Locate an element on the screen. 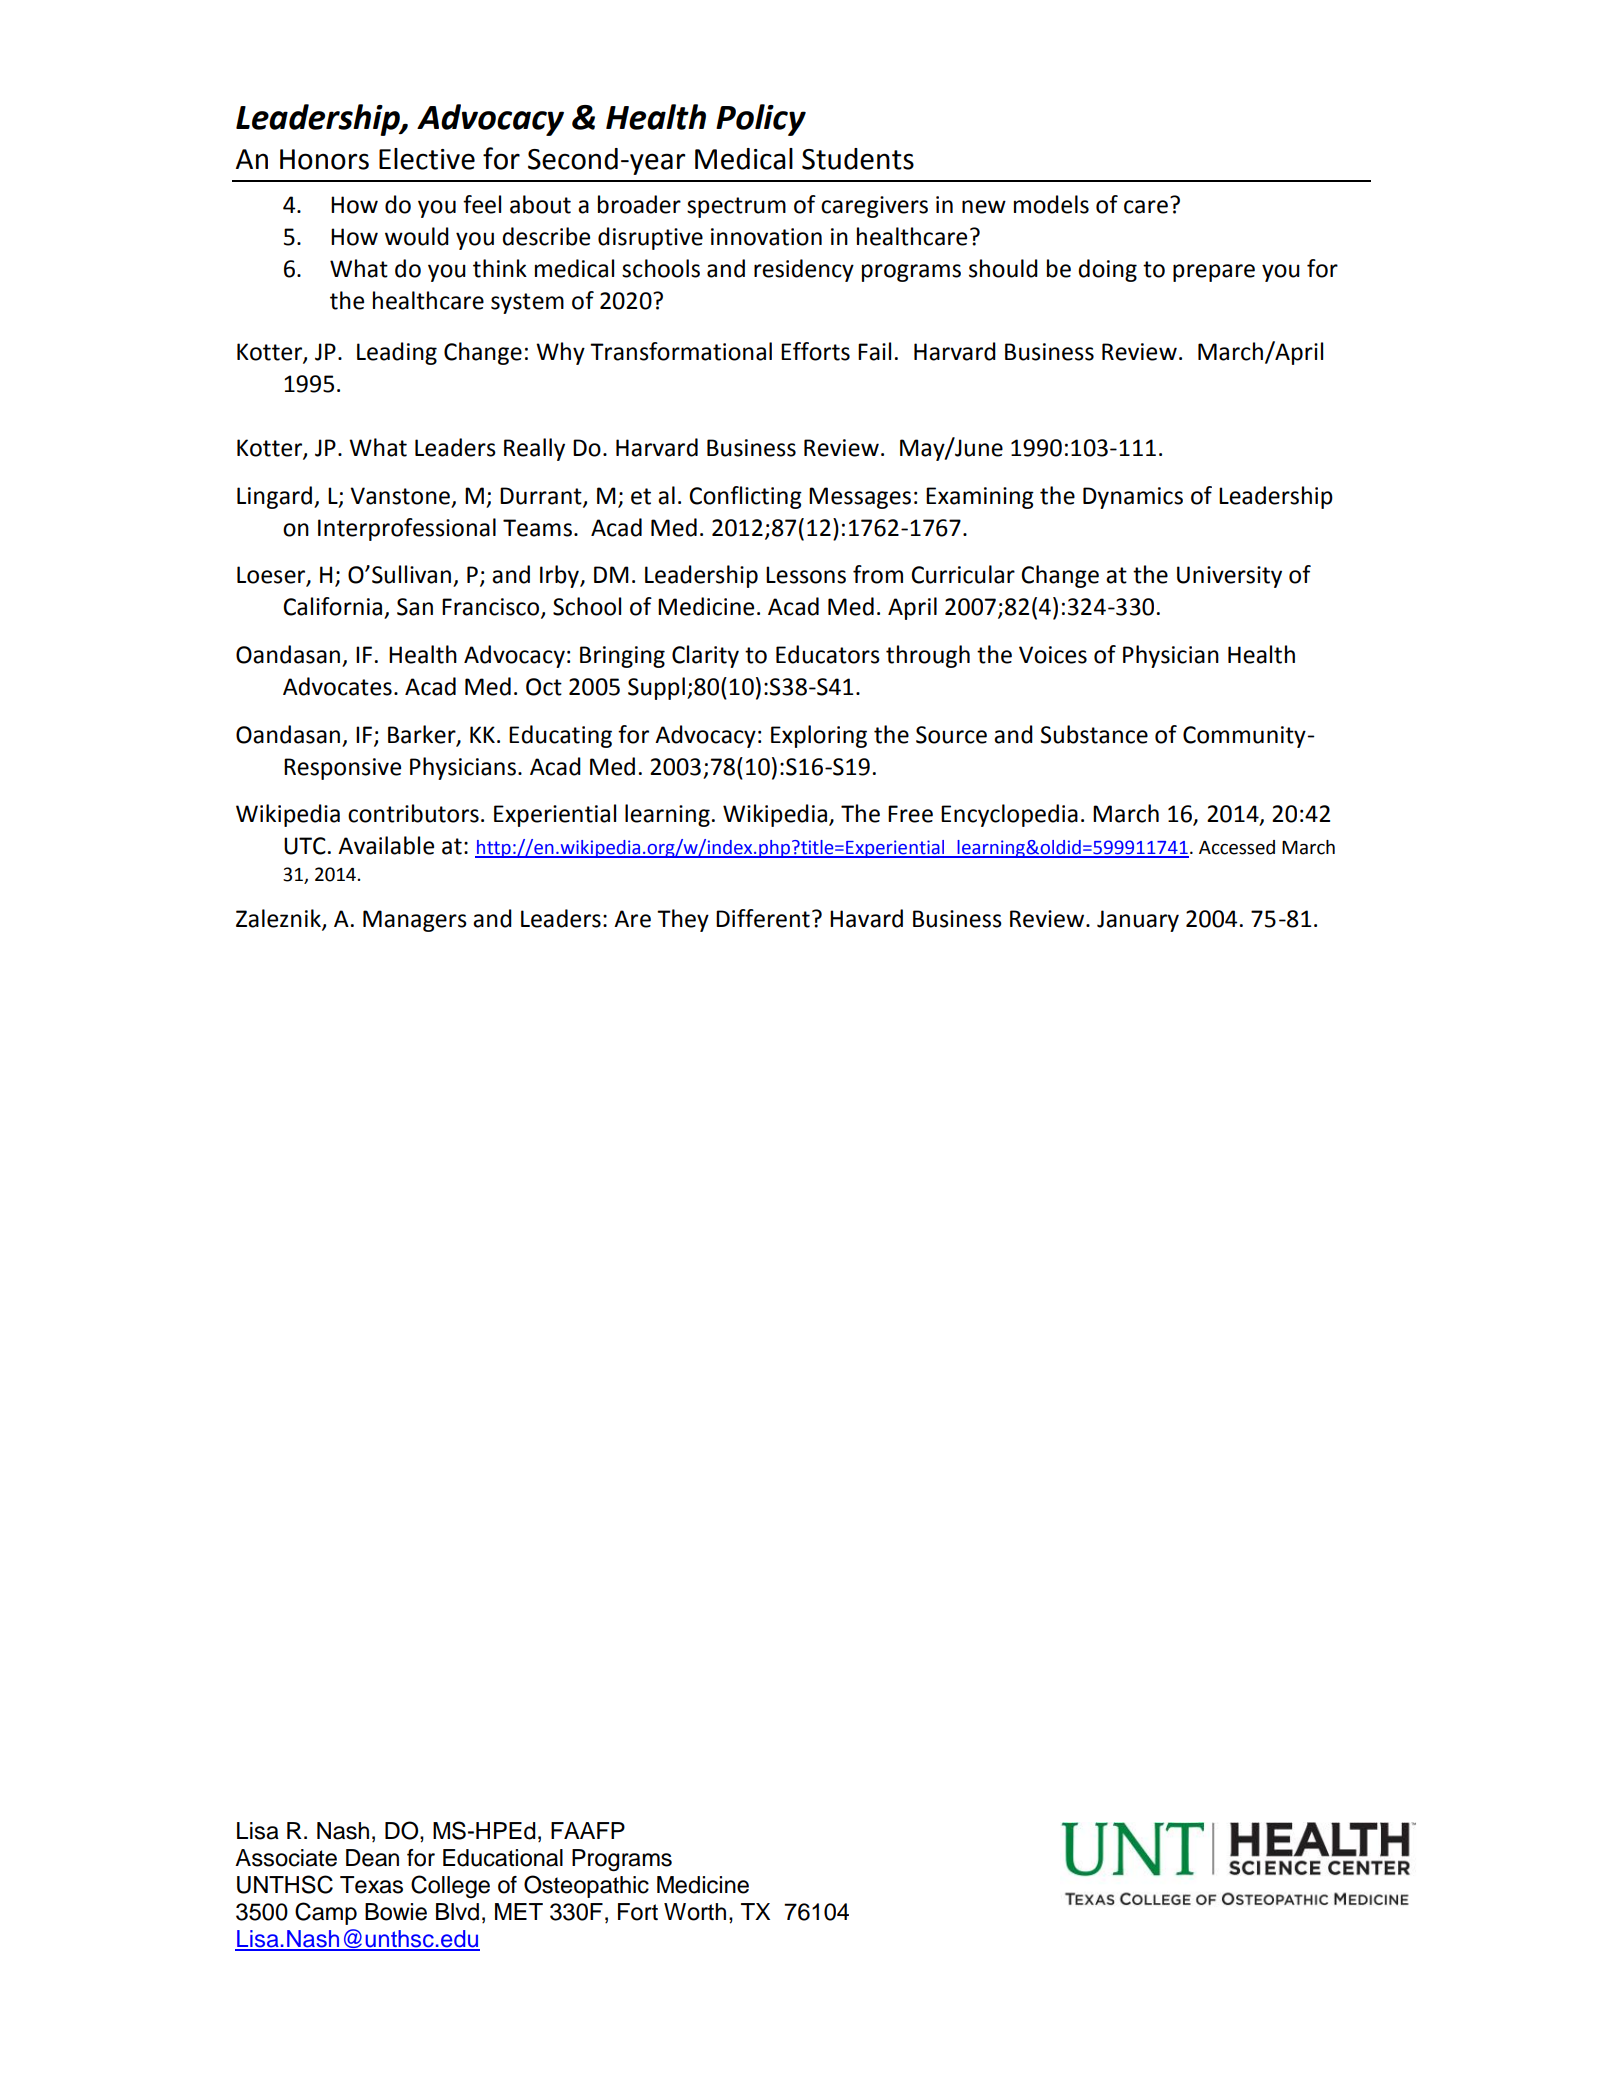 This screenshot has width=1602, height=2073. They is located at coordinates (683, 920).
